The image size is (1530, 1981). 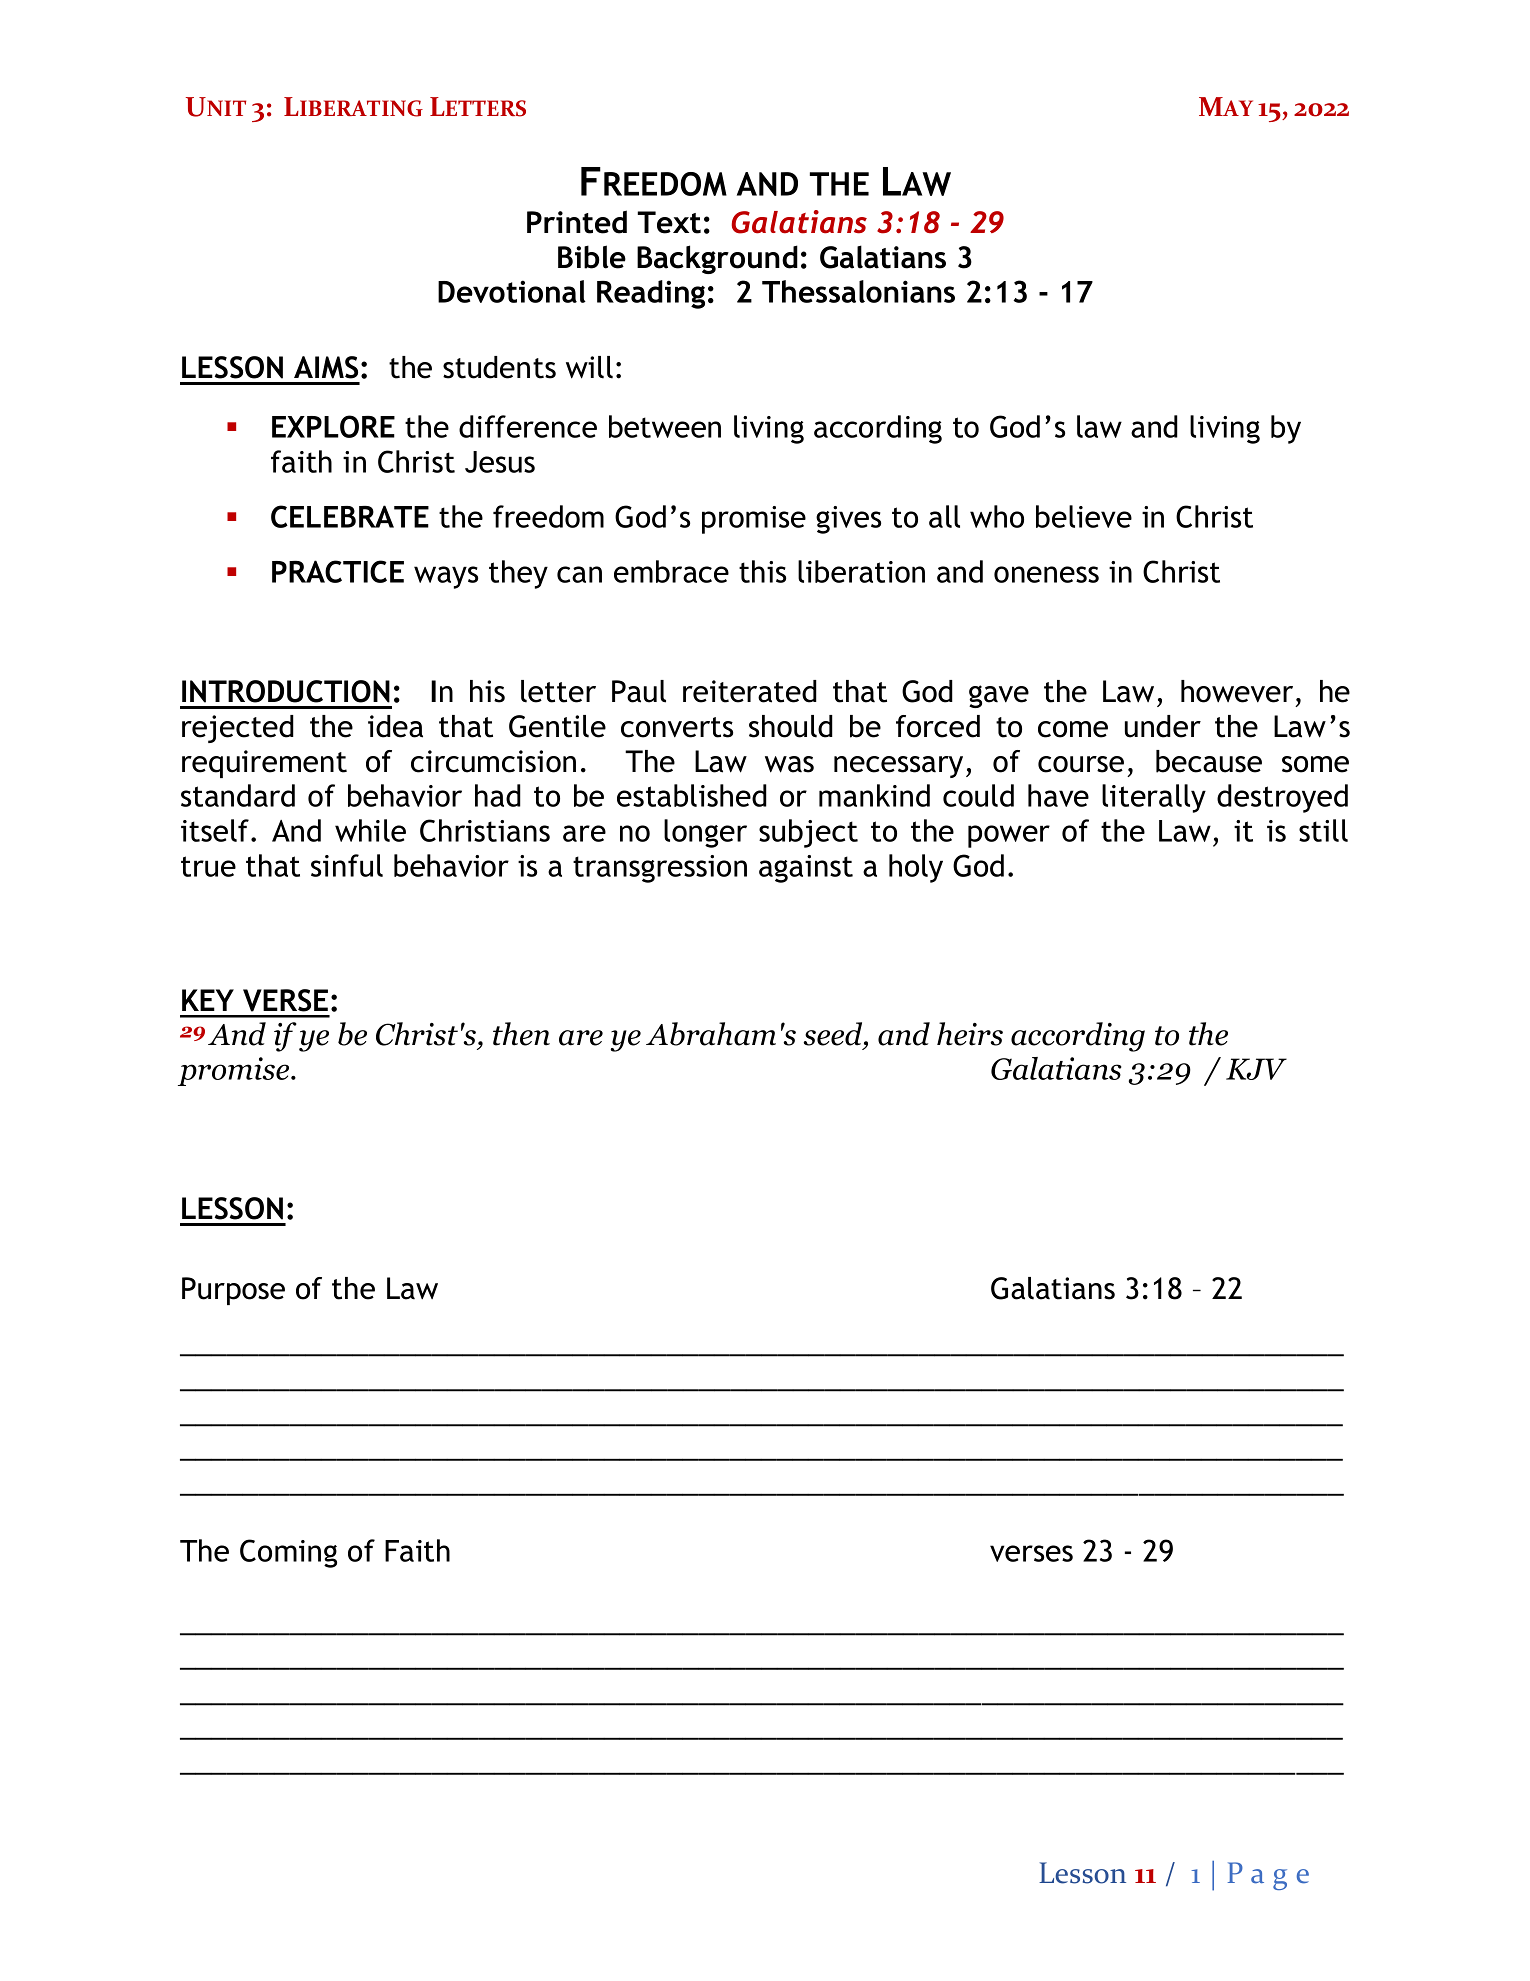 I want to click on however, so click(x=1237, y=691).
